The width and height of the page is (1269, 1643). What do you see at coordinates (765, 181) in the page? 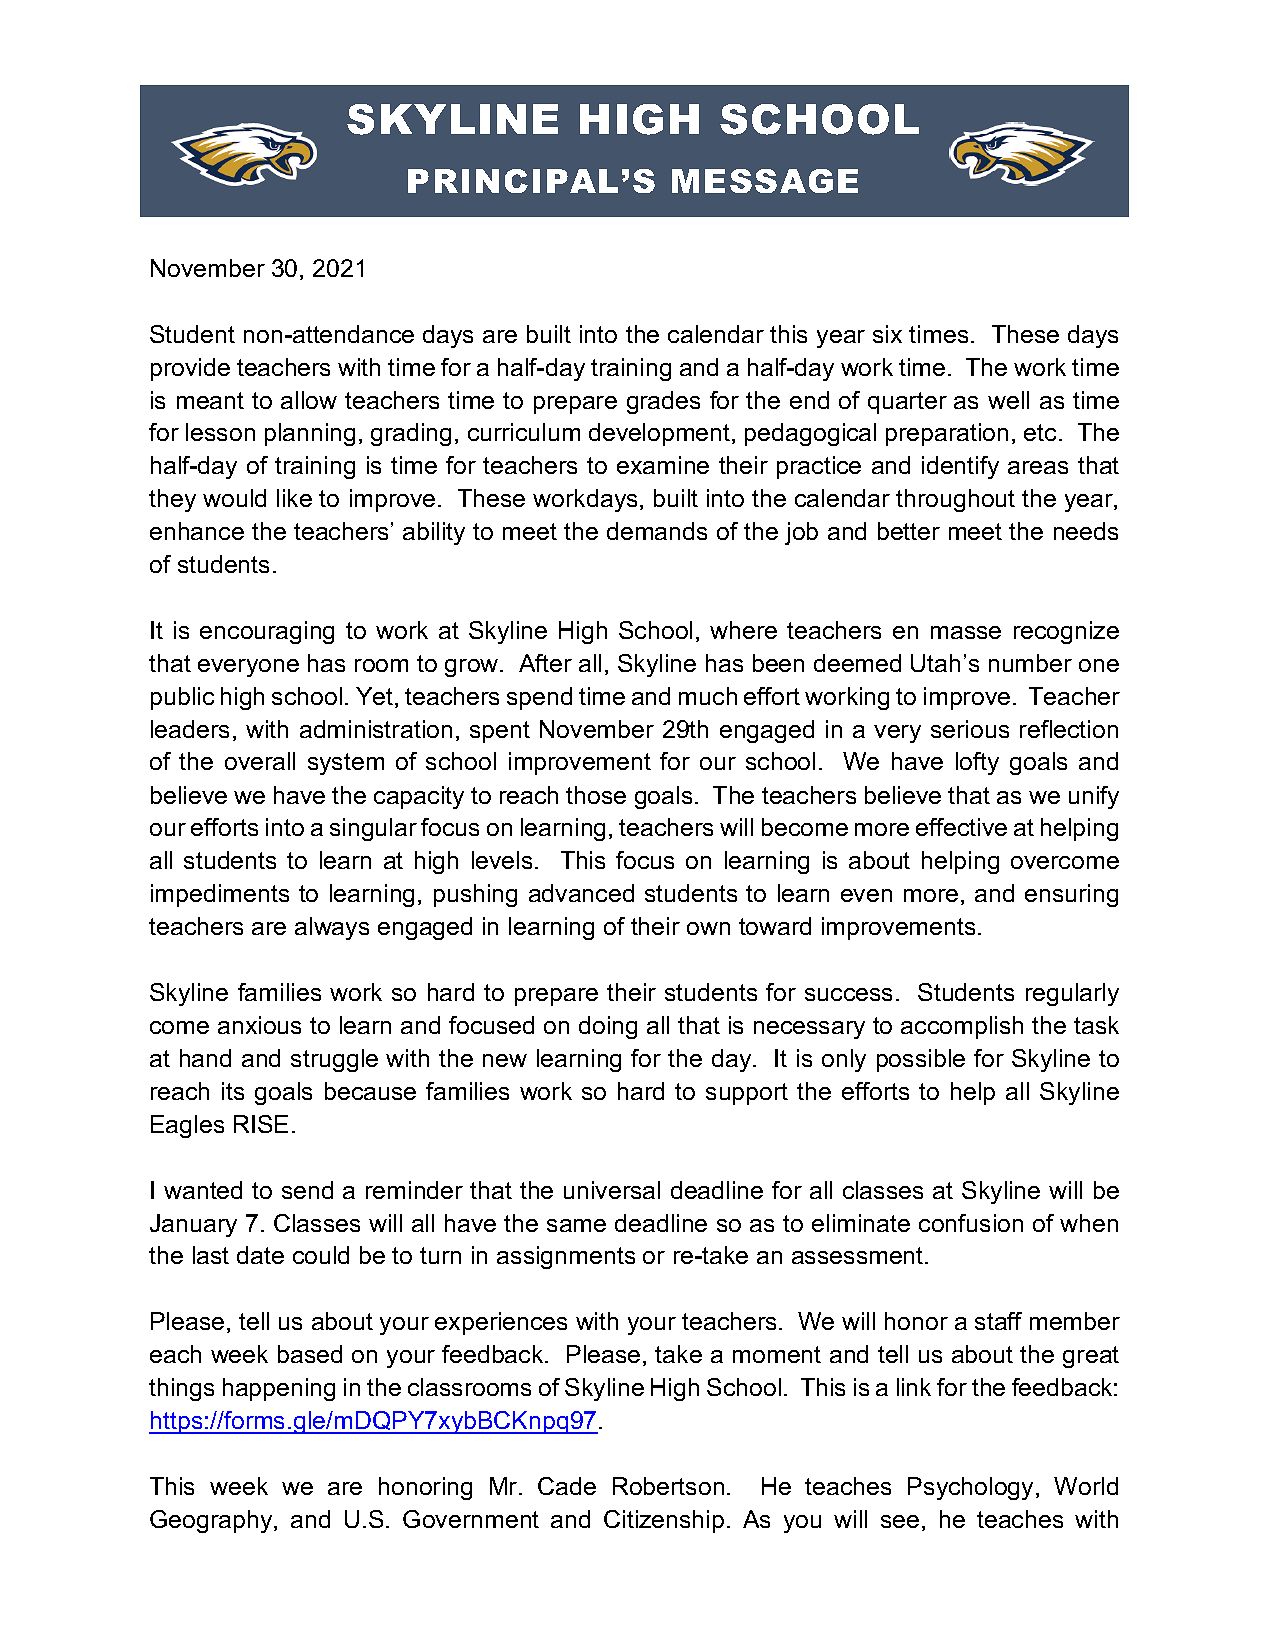
I see `MESSAGE` at bounding box center [765, 181].
